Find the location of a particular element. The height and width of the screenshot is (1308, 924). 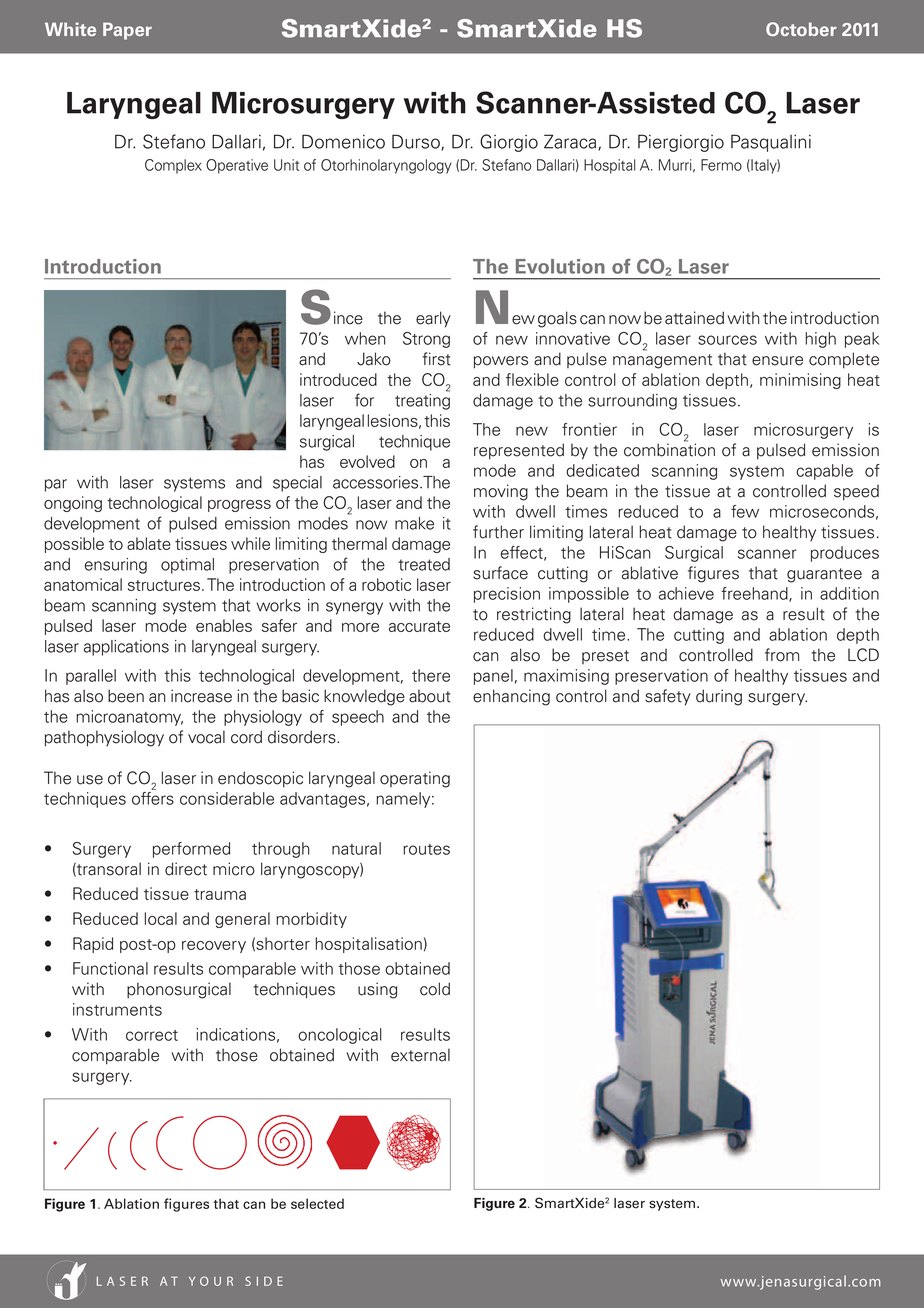

Paper is located at coordinates (127, 31).
